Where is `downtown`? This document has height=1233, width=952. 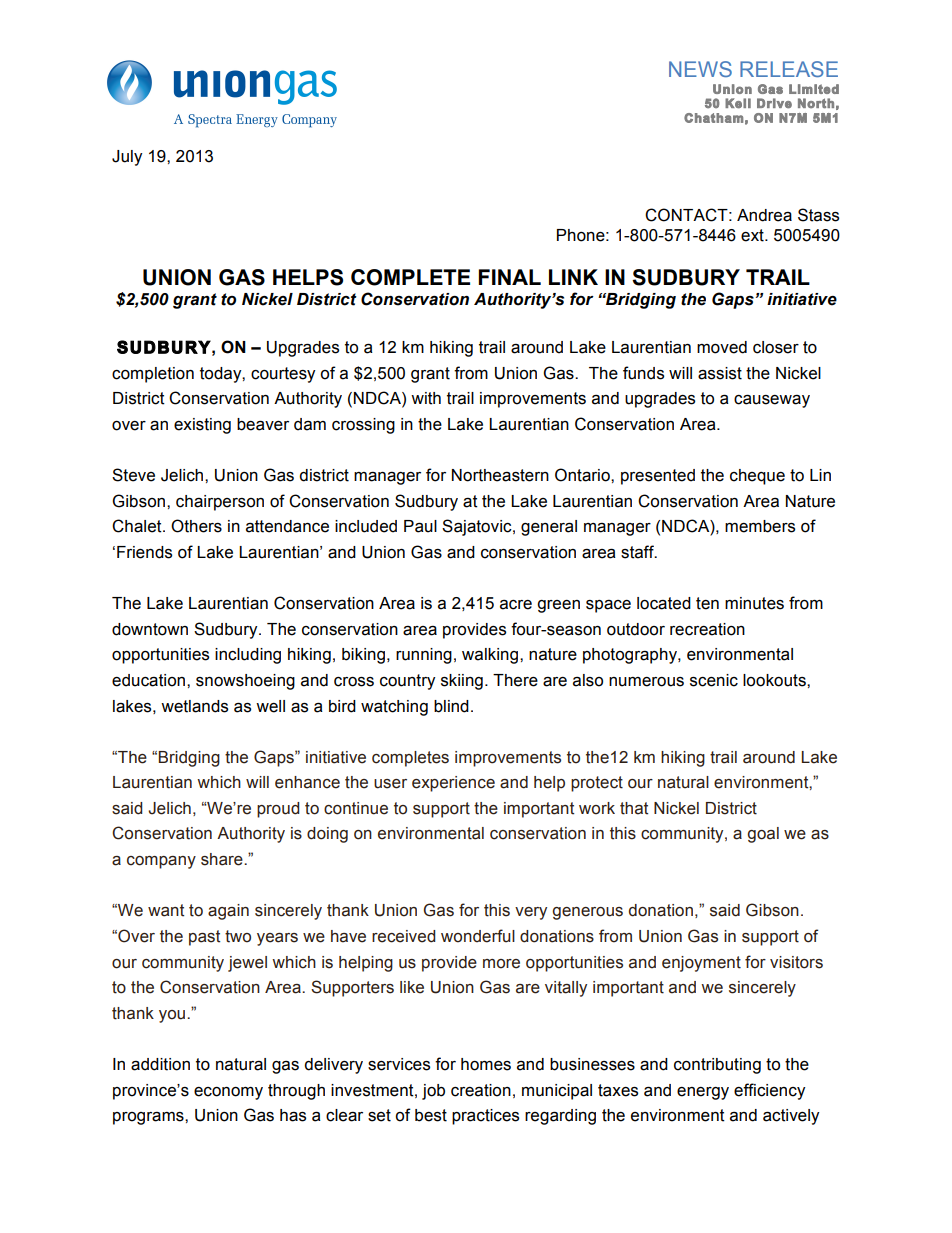 downtown is located at coordinates (150, 629).
